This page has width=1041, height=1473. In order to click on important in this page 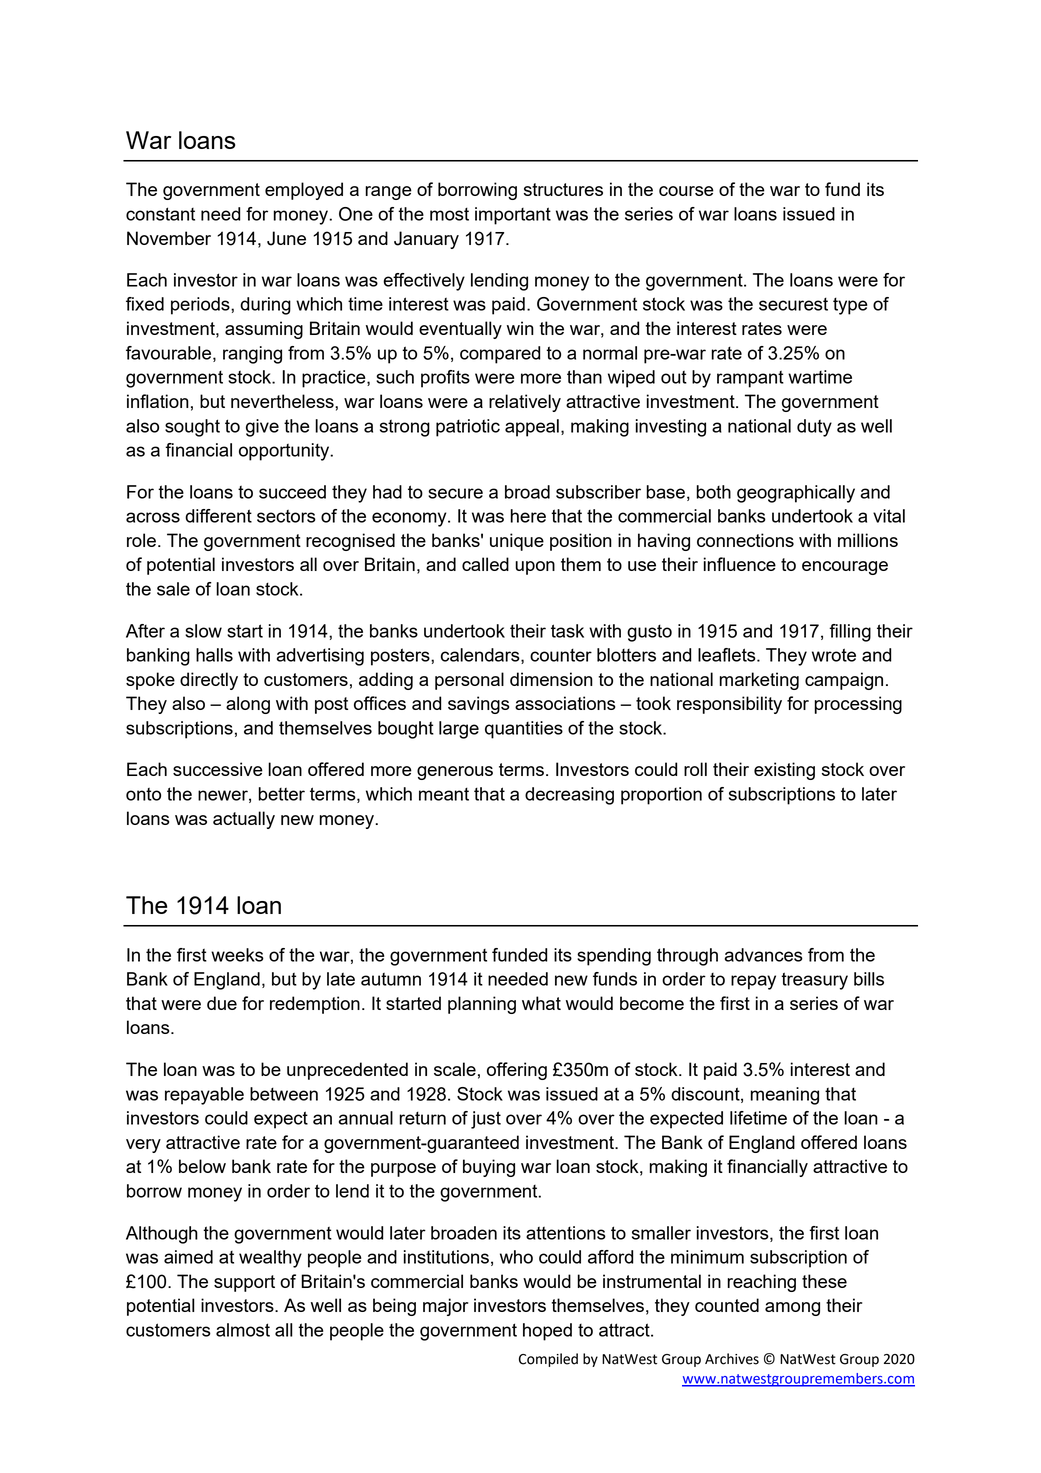, I will do `click(513, 216)`.
